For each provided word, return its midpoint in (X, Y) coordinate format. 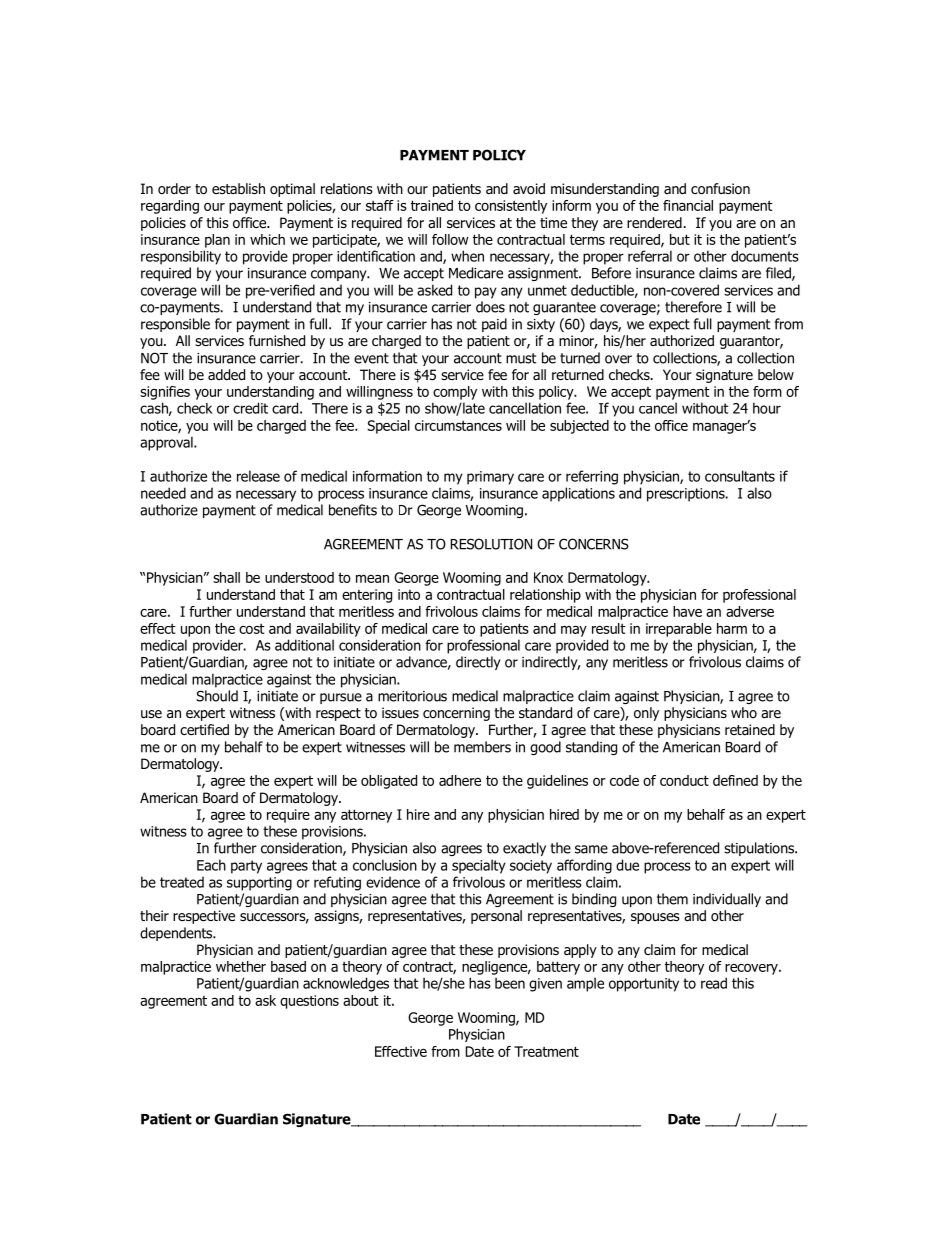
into (409, 594)
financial (688, 205)
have (687, 611)
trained (432, 205)
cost (252, 629)
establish (238, 188)
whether (241, 966)
